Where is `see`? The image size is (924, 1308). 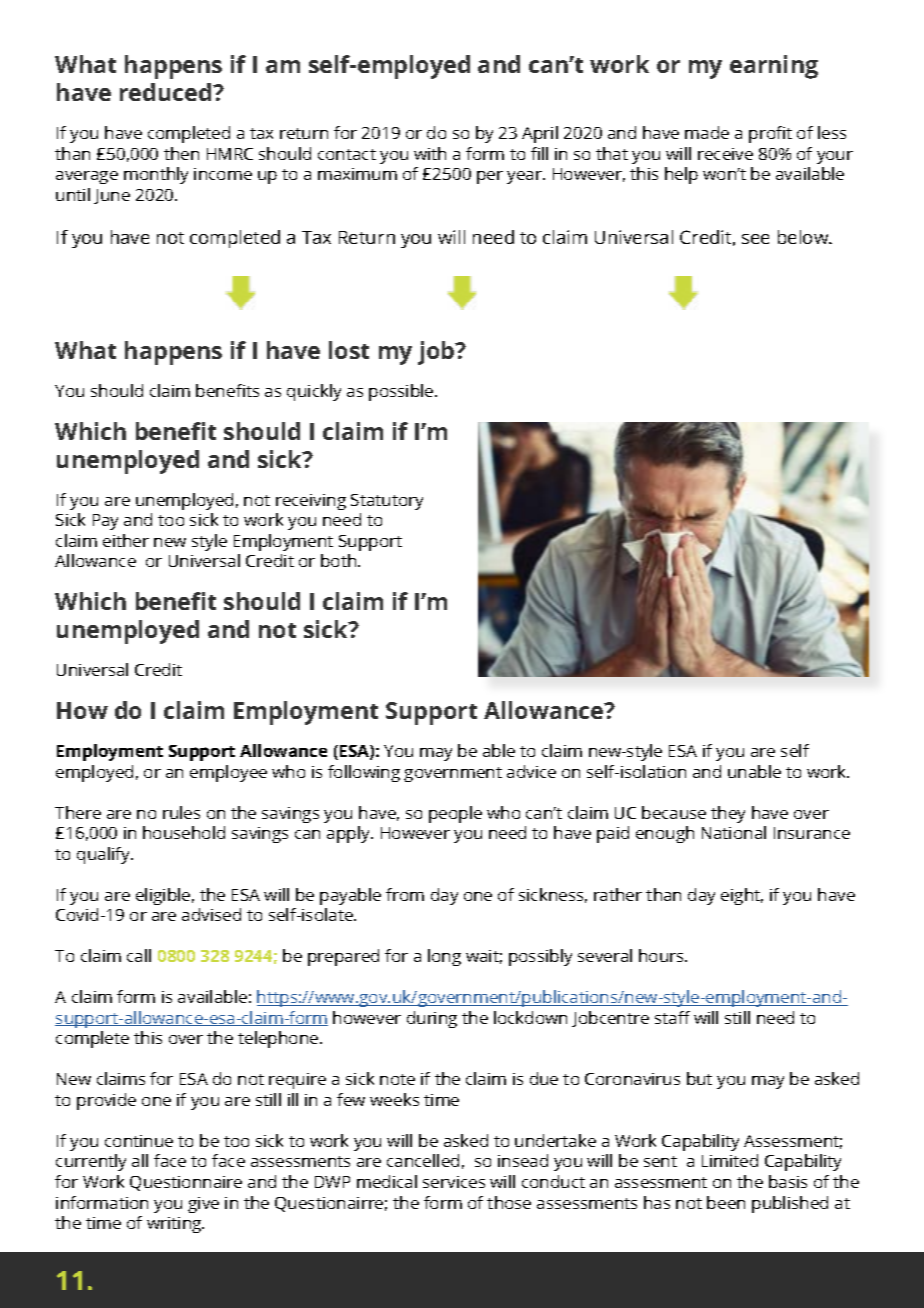
see is located at coordinates (755, 239).
